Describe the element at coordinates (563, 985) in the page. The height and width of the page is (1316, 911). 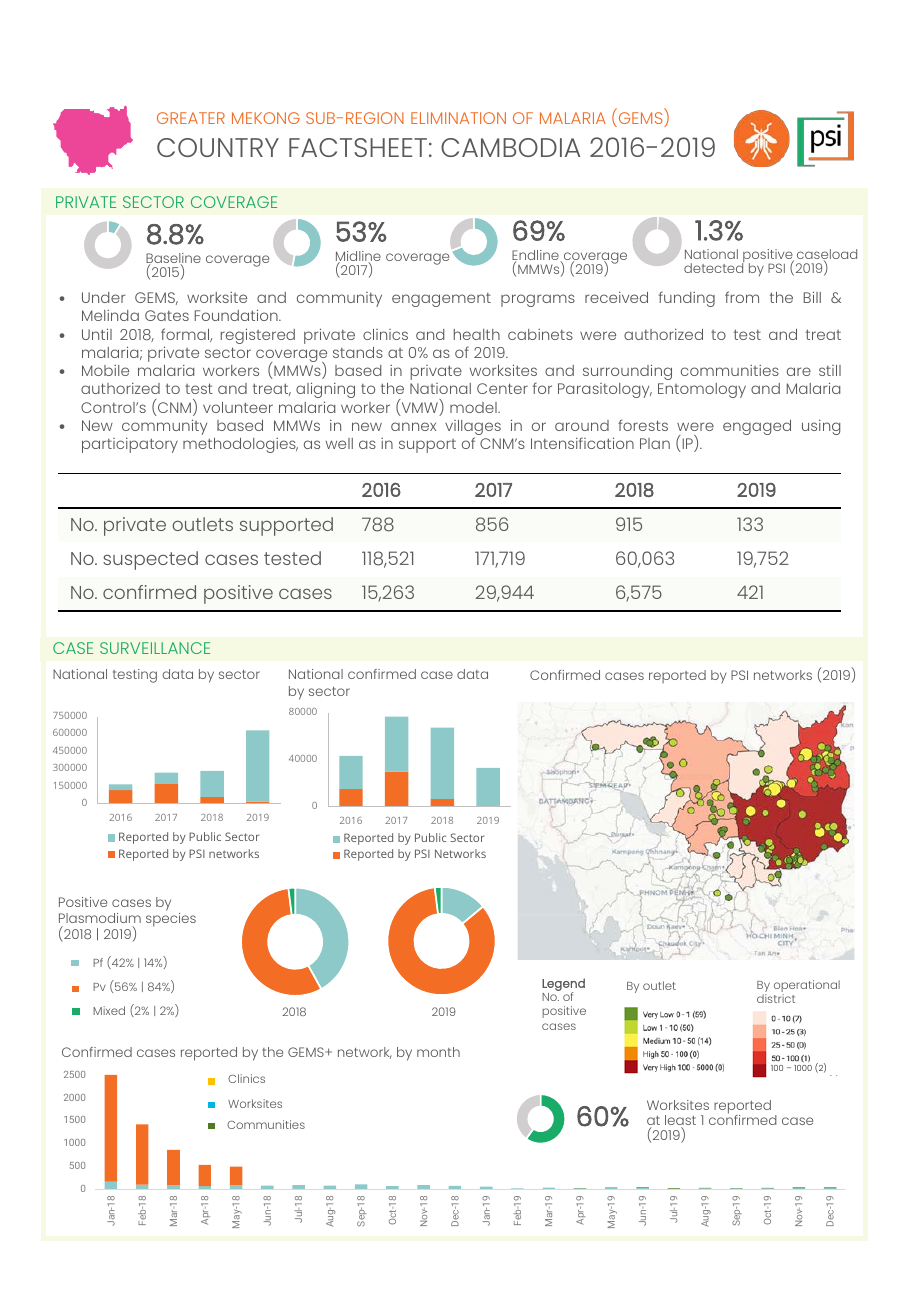
I see `Legend` at that location.
